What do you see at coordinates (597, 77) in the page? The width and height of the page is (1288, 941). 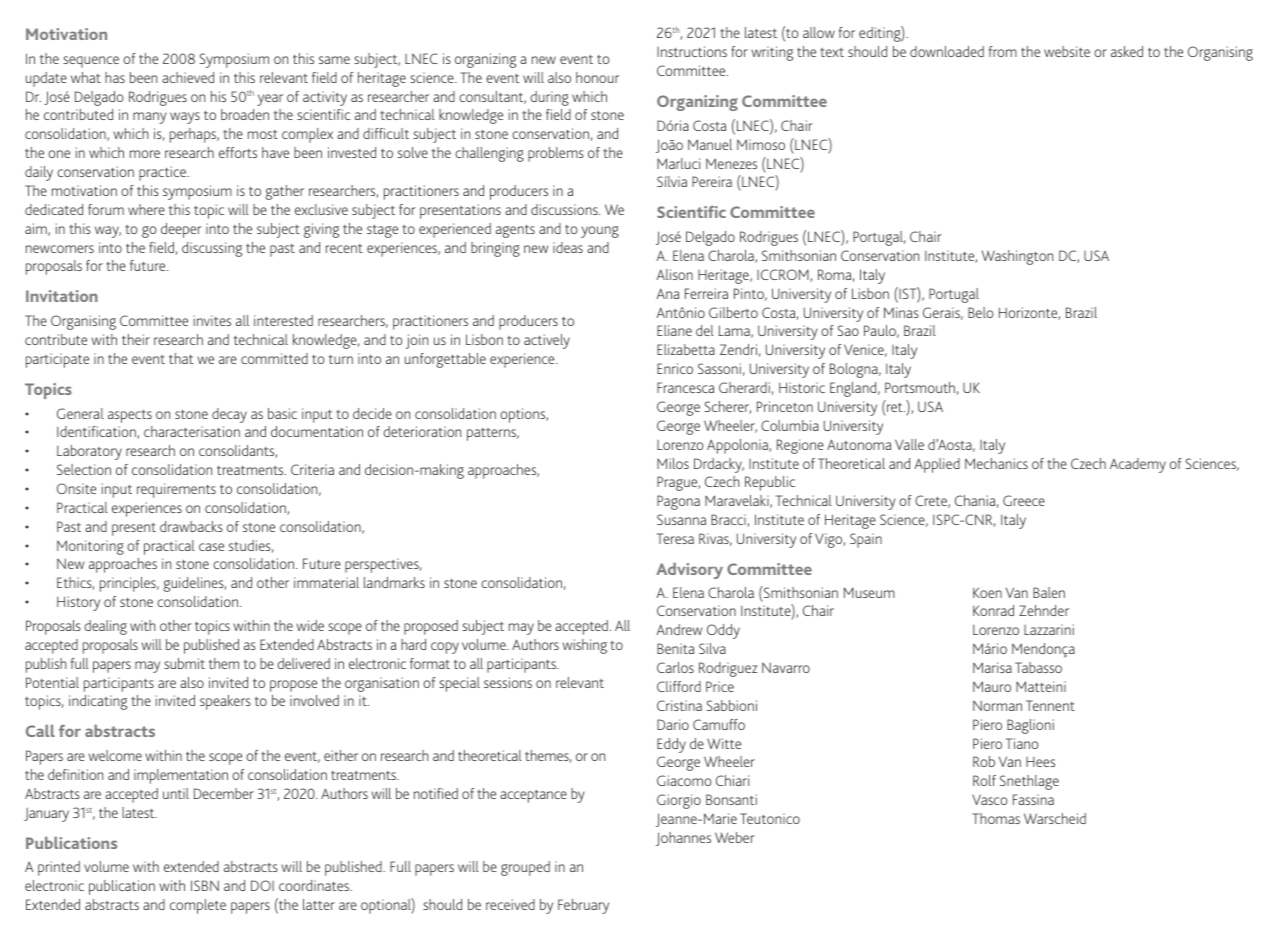 I see `honour` at bounding box center [597, 77].
